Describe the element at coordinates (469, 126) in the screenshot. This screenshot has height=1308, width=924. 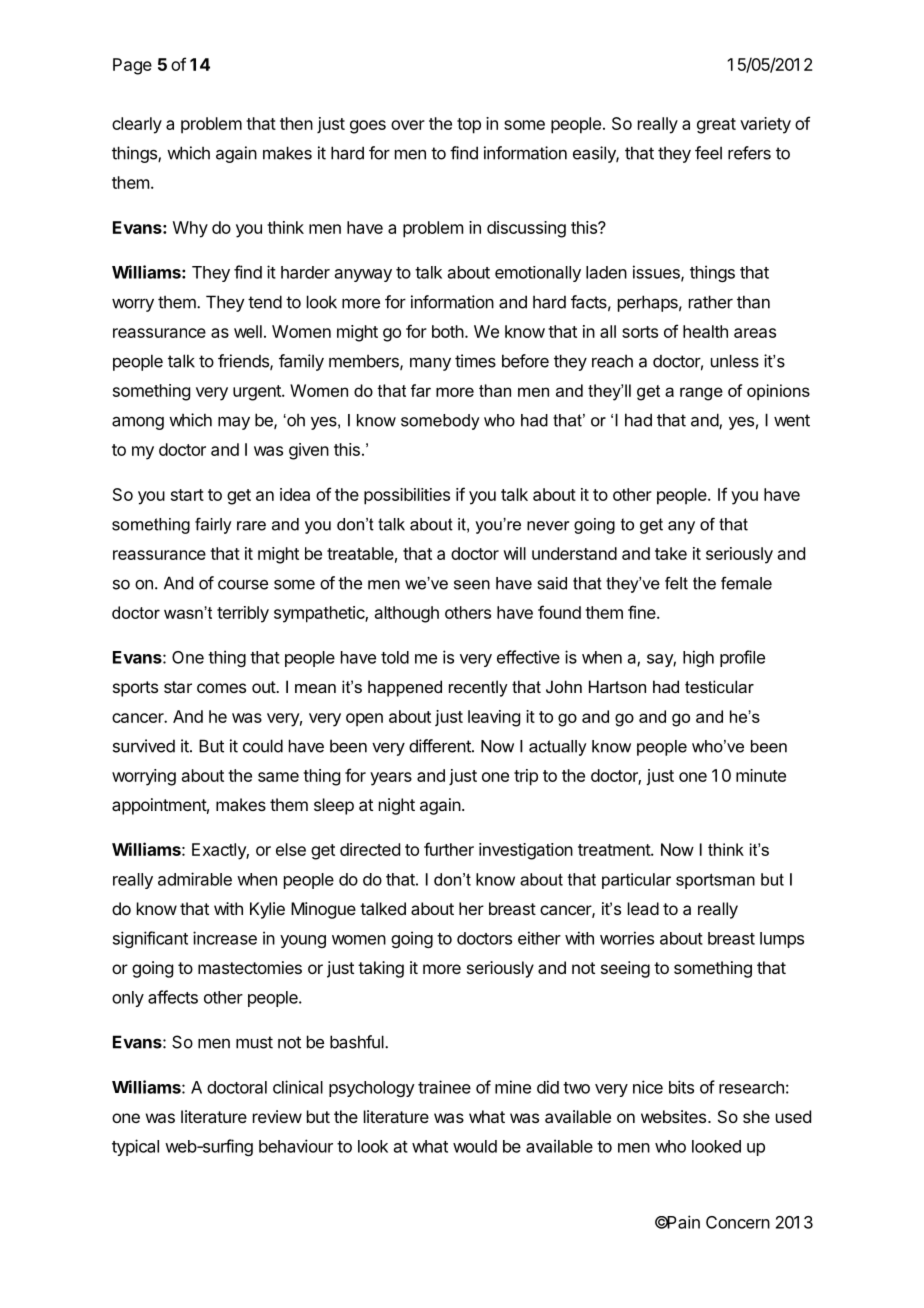
I see `top` at that location.
